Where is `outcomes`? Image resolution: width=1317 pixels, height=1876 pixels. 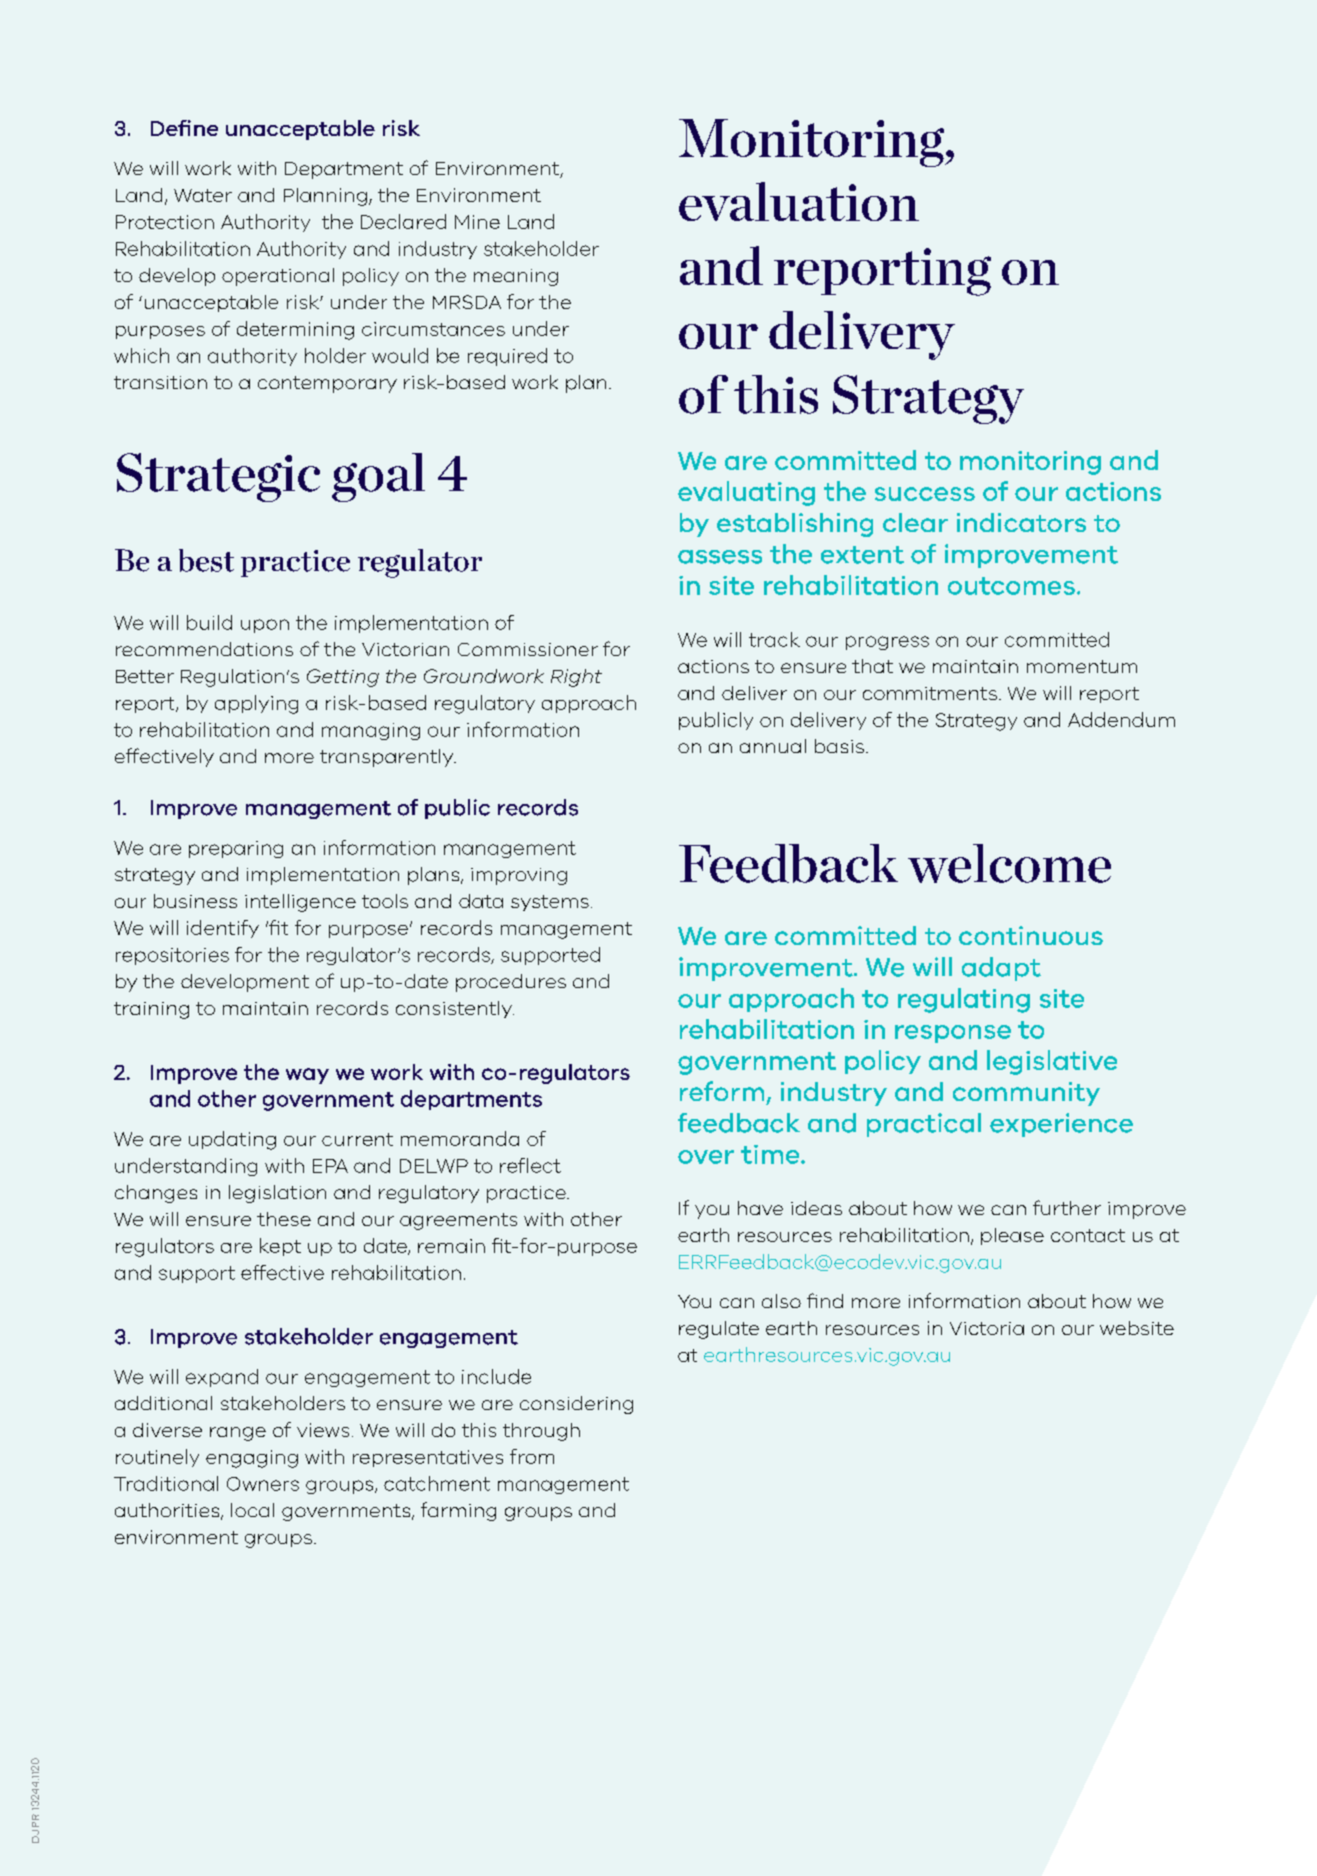 outcomes is located at coordinates (1011, 586).
